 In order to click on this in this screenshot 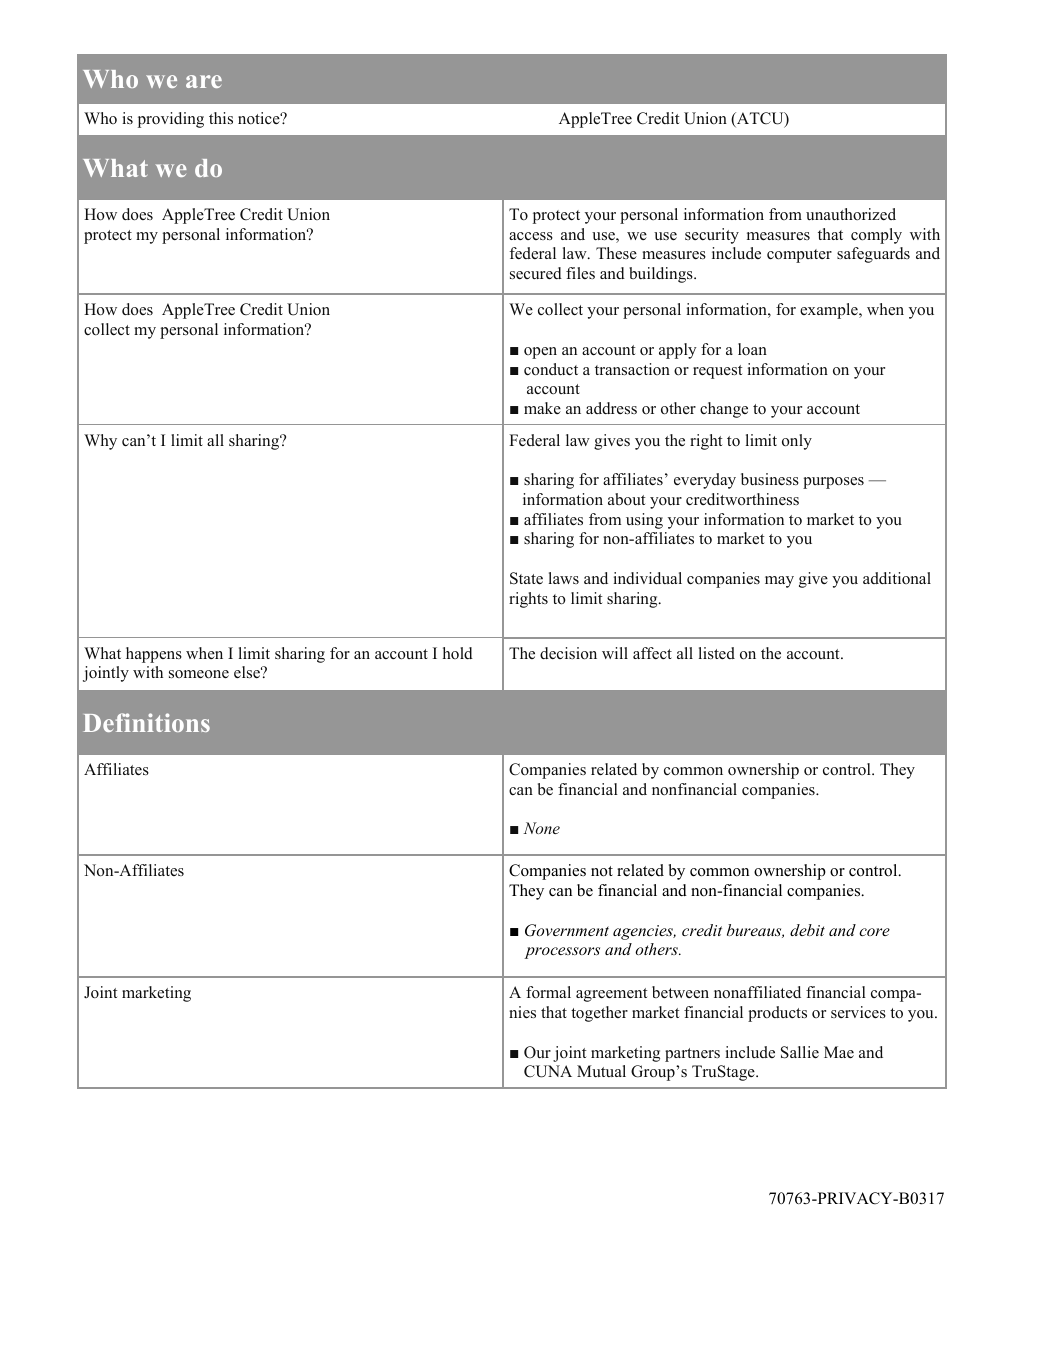, I will do `click(221, 118)`.
